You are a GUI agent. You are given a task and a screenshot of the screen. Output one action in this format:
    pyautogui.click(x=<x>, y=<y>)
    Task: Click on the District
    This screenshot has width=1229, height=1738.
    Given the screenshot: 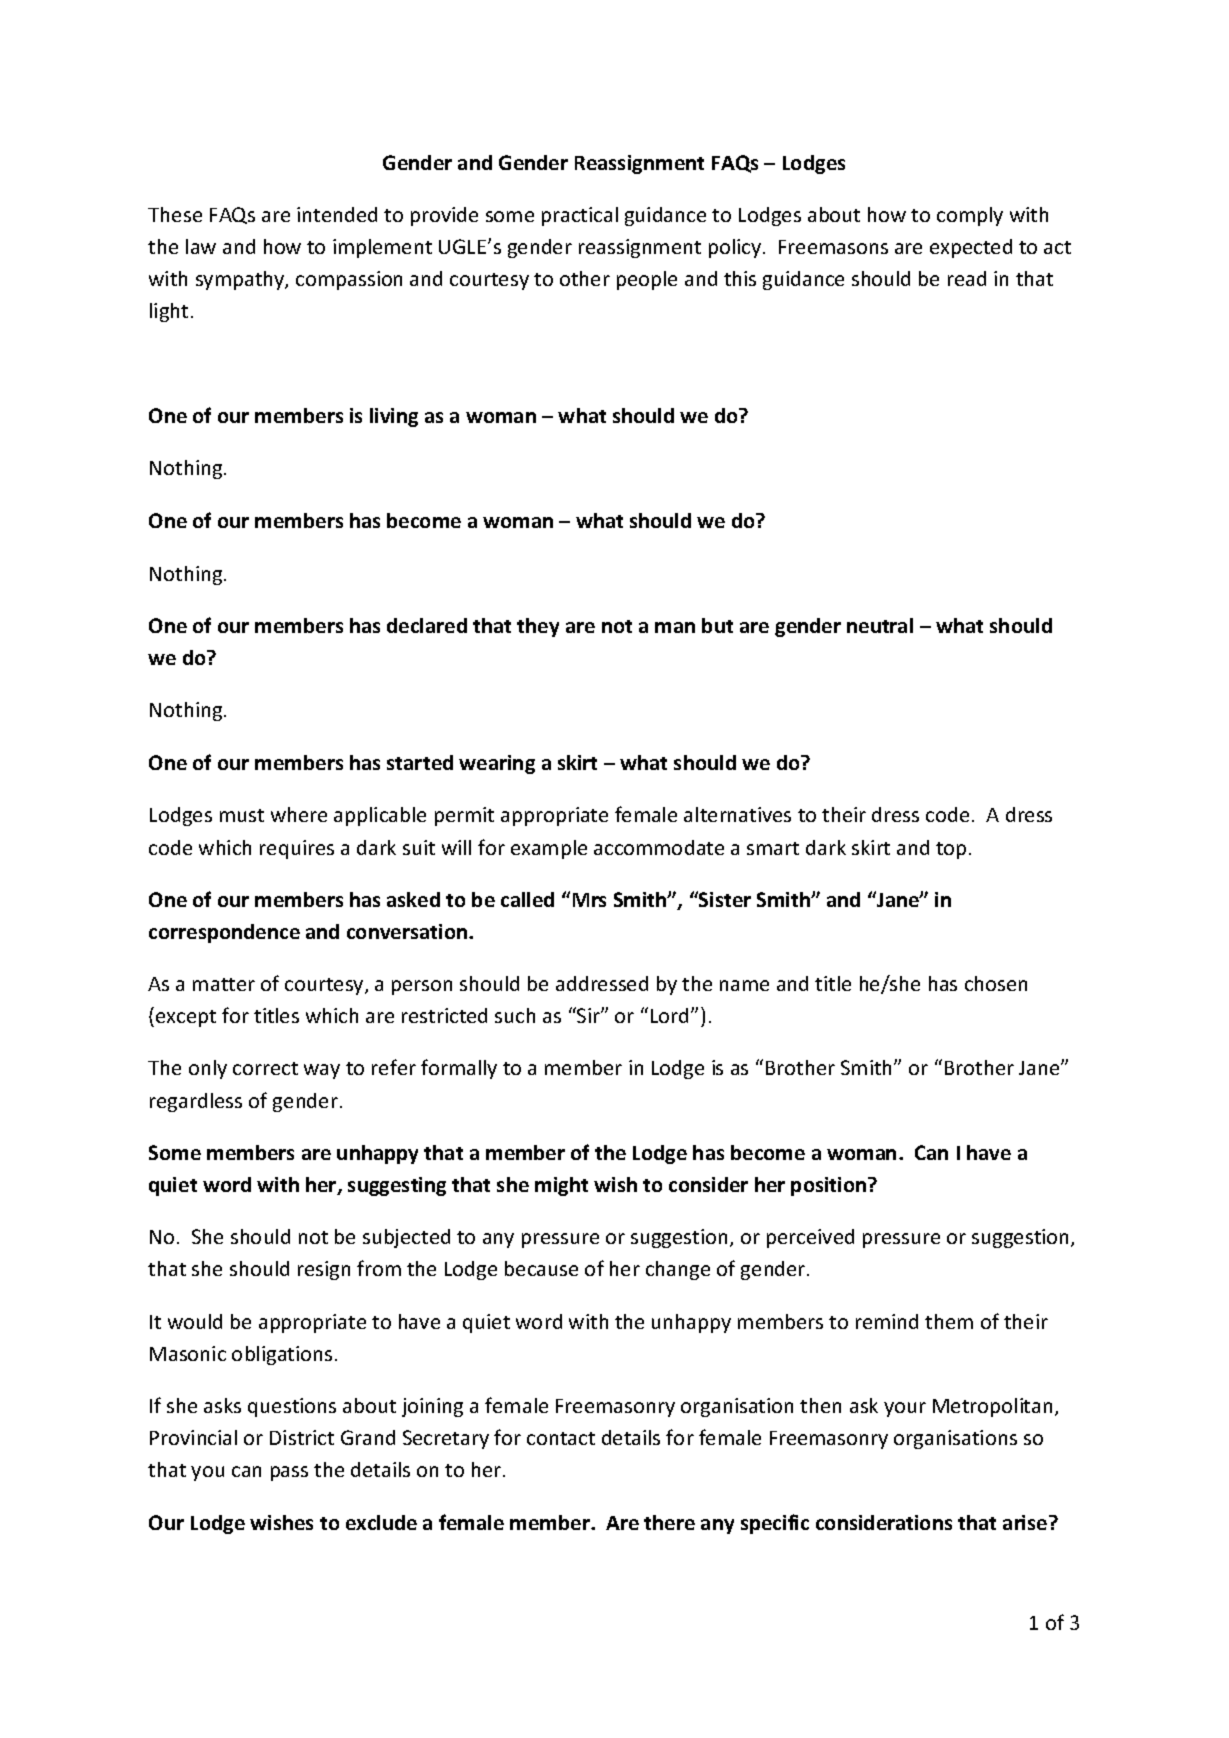 What is the action you would take?
    pyautogui.click(x=302, y=1437)
